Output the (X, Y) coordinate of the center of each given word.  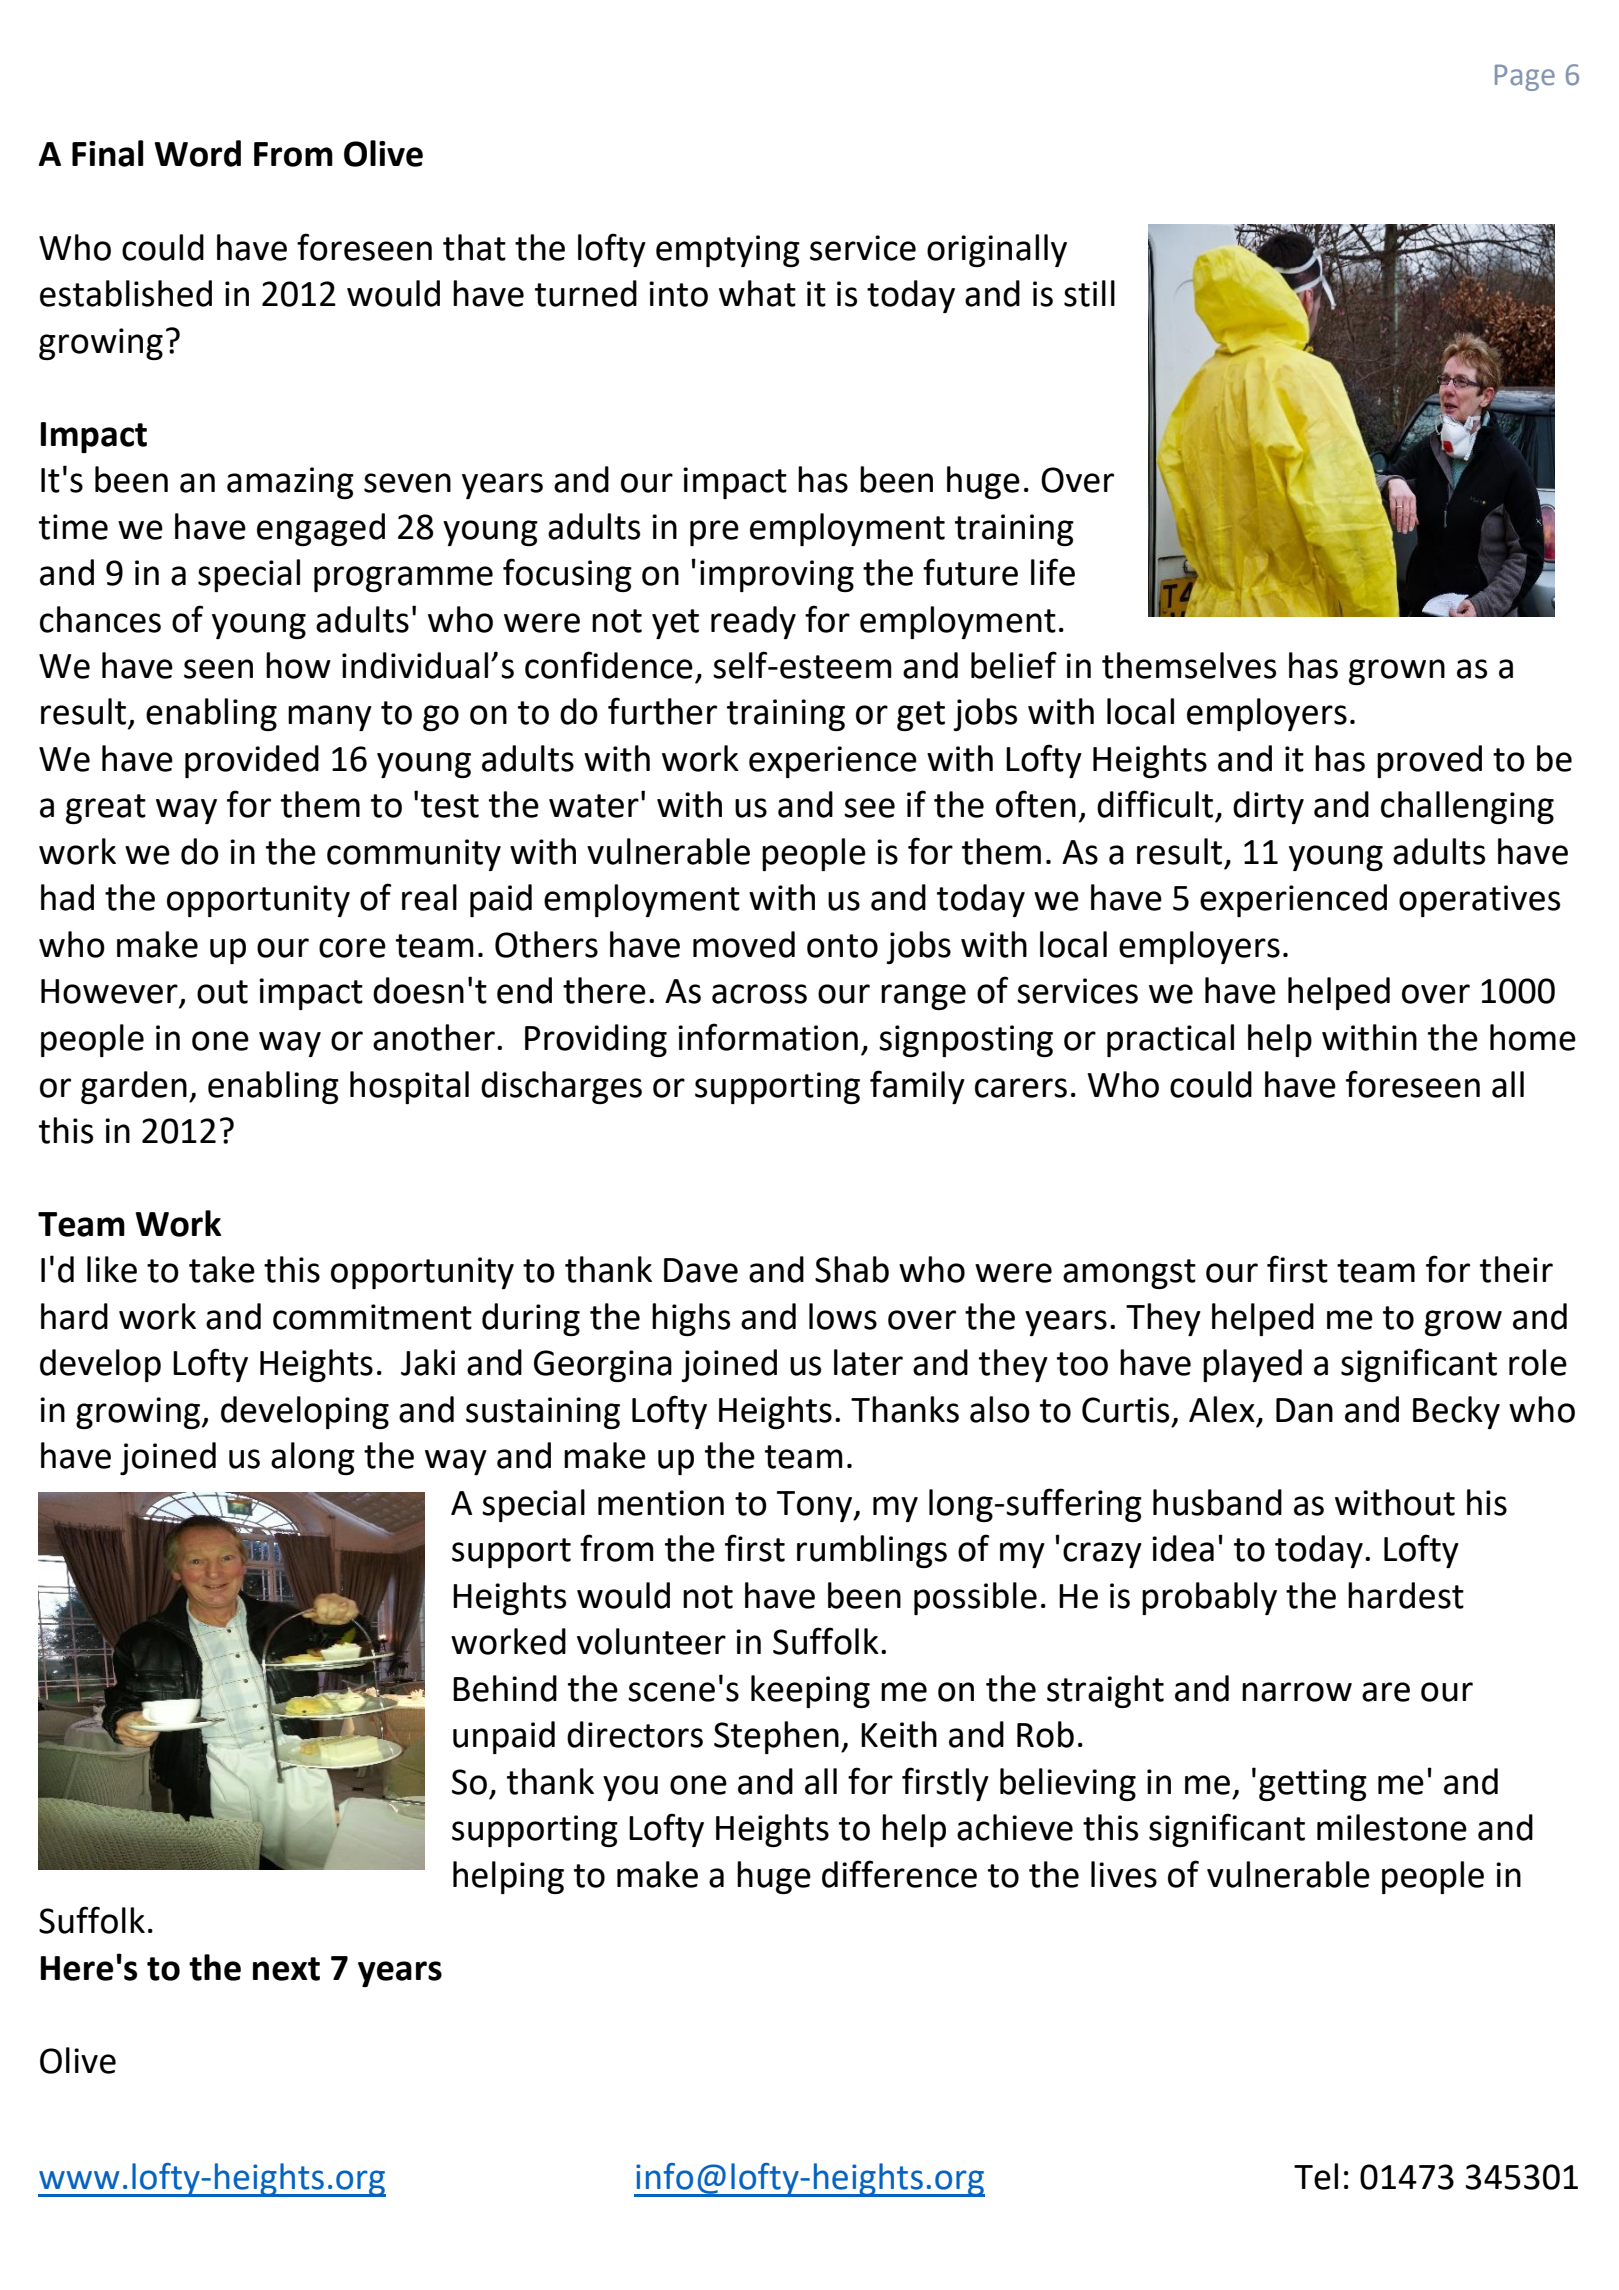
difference (899, 1874)
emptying (728, 251)
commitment (372, 1317)
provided (252, 761)
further (662, 711)
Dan (1304, 1410)
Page (1525, 78)
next (286, 1969)
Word (197, 153)
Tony (816, 1506)
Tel (1316, 2176)
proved (1429, 761)
